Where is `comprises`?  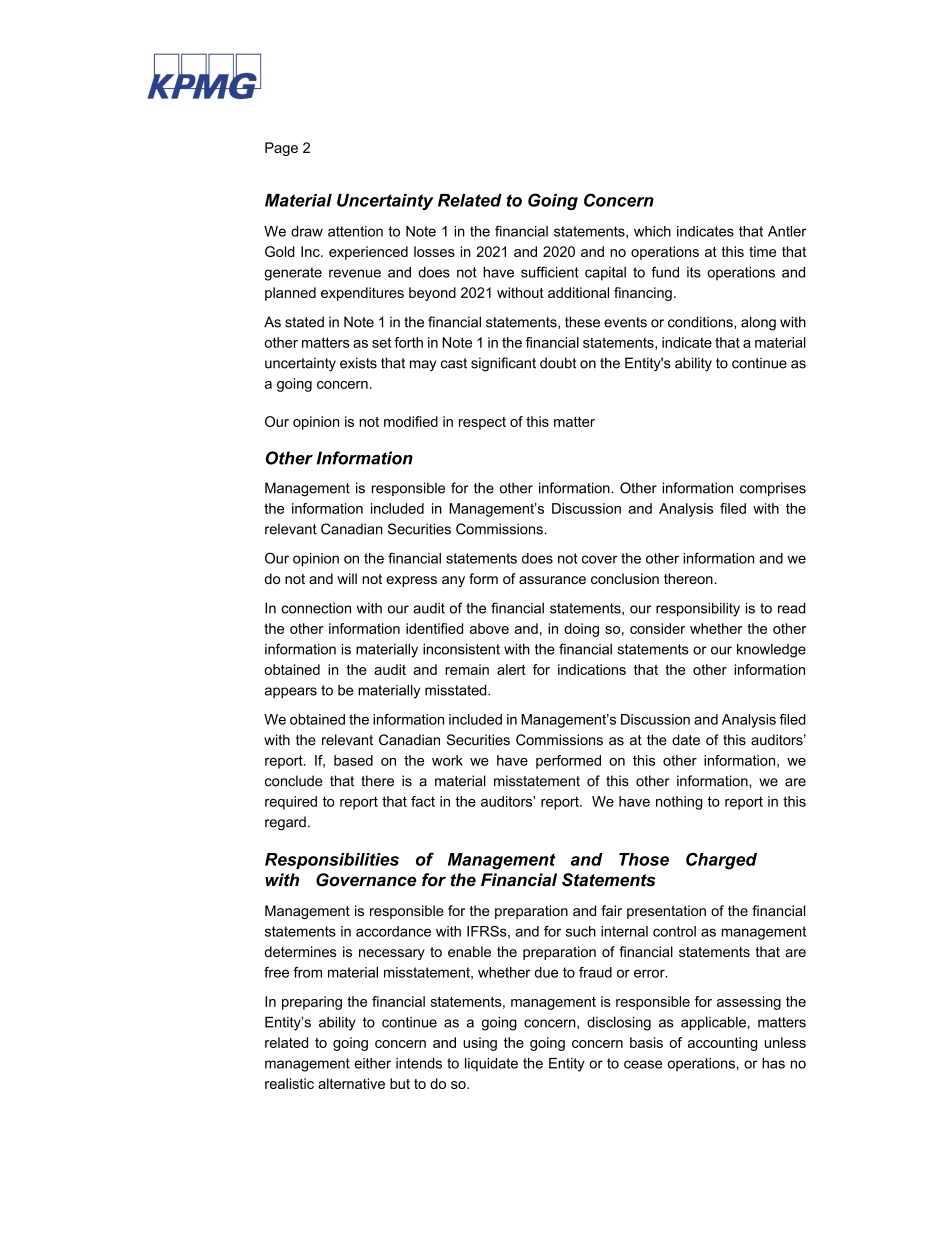 comprises is located at coordinates (773, 489).
